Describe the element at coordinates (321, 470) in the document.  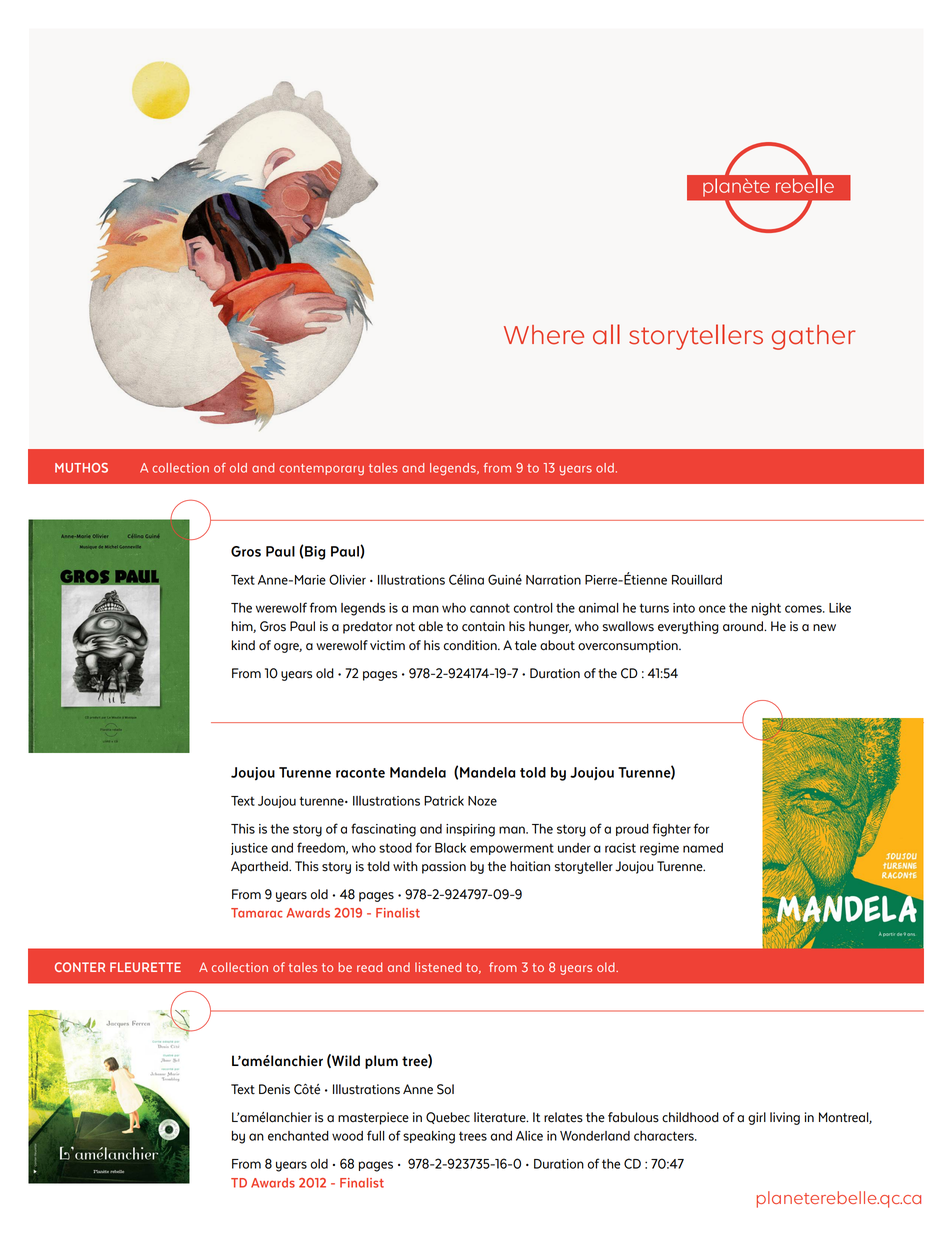
I see `contemporary` at that location.
